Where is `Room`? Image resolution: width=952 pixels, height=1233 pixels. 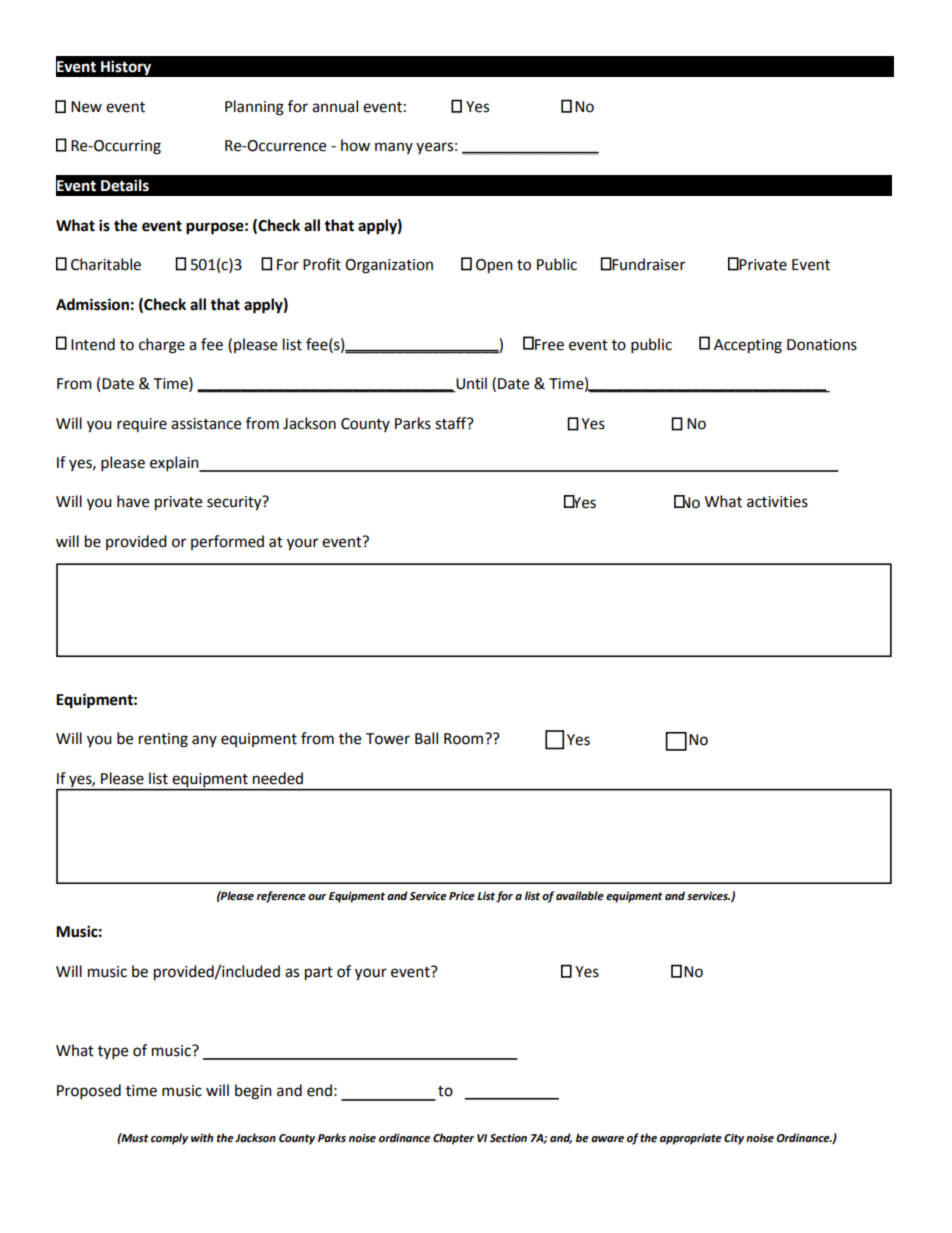
Room is located at coordinates (465, 739).
